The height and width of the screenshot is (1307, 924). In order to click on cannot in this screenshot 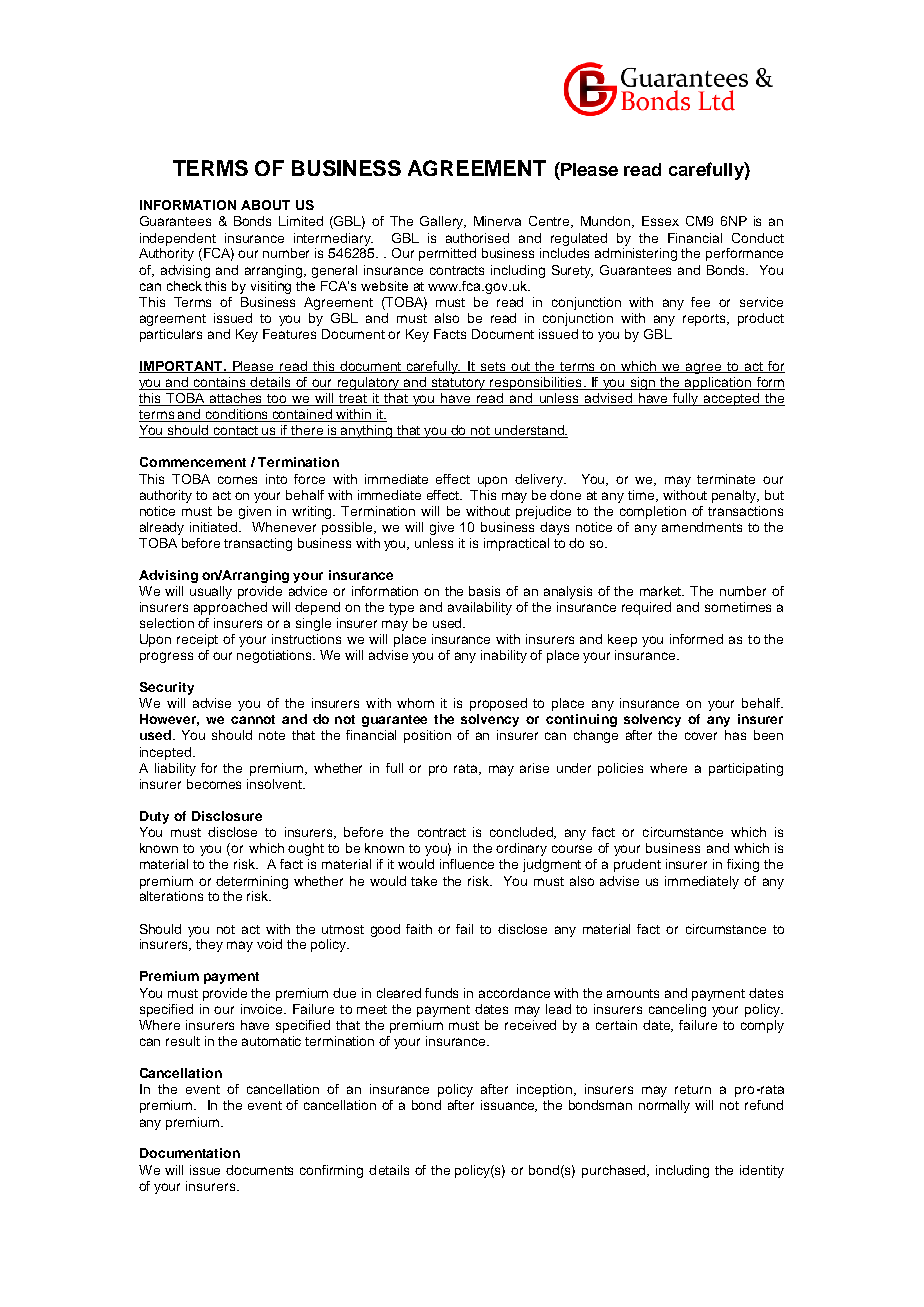, I will do `click(253, 719)`.
